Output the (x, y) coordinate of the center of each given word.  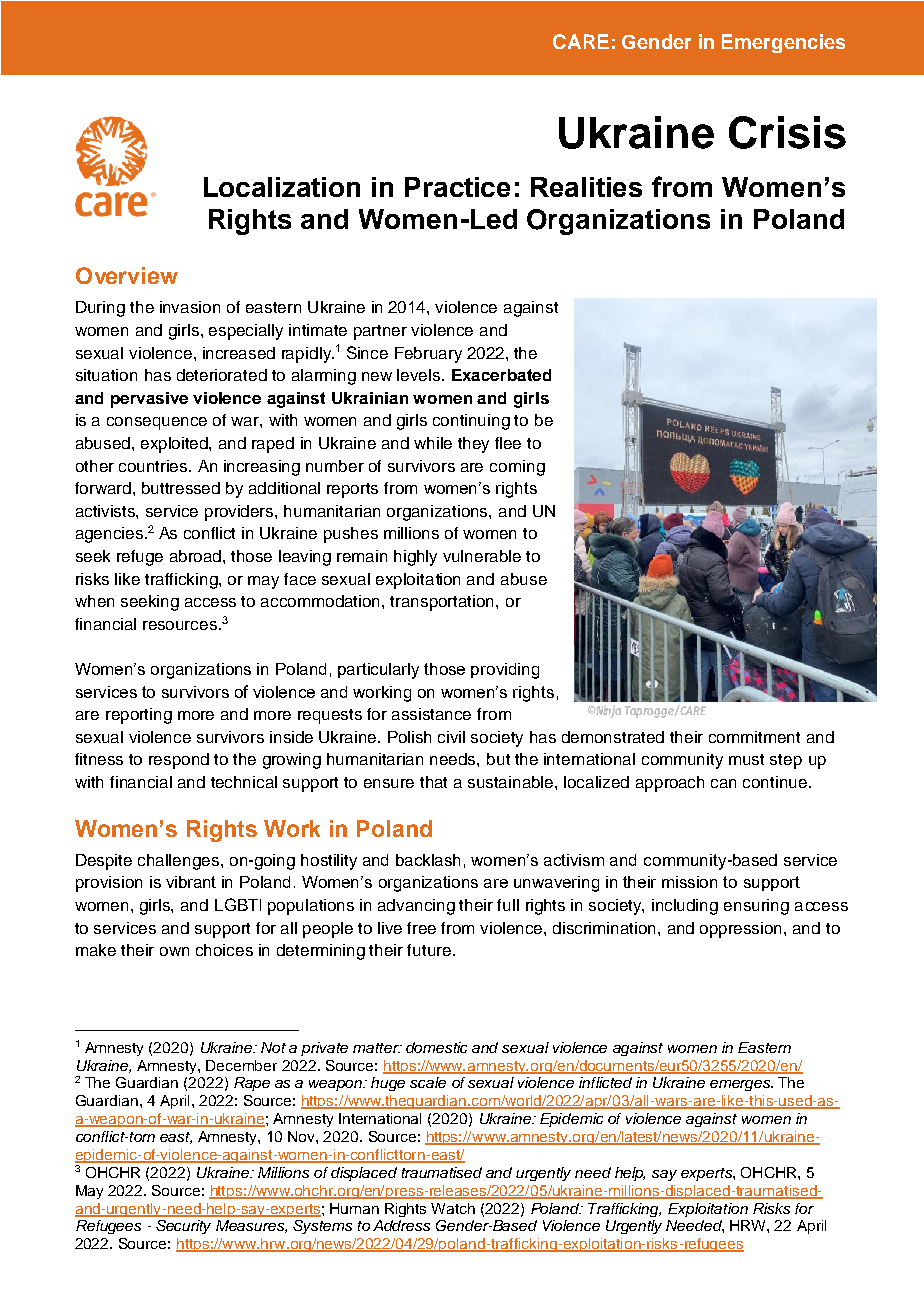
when (94, 601)
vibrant (191, 882)
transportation (443, 603)
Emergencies (783, 43)
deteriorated (222, 375)
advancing (416, 907)
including (685, 907)
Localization (282, 187)
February (428, 355)
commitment (754, 737)
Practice (457, 187)
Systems (322, 1227)
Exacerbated (501, 375)
